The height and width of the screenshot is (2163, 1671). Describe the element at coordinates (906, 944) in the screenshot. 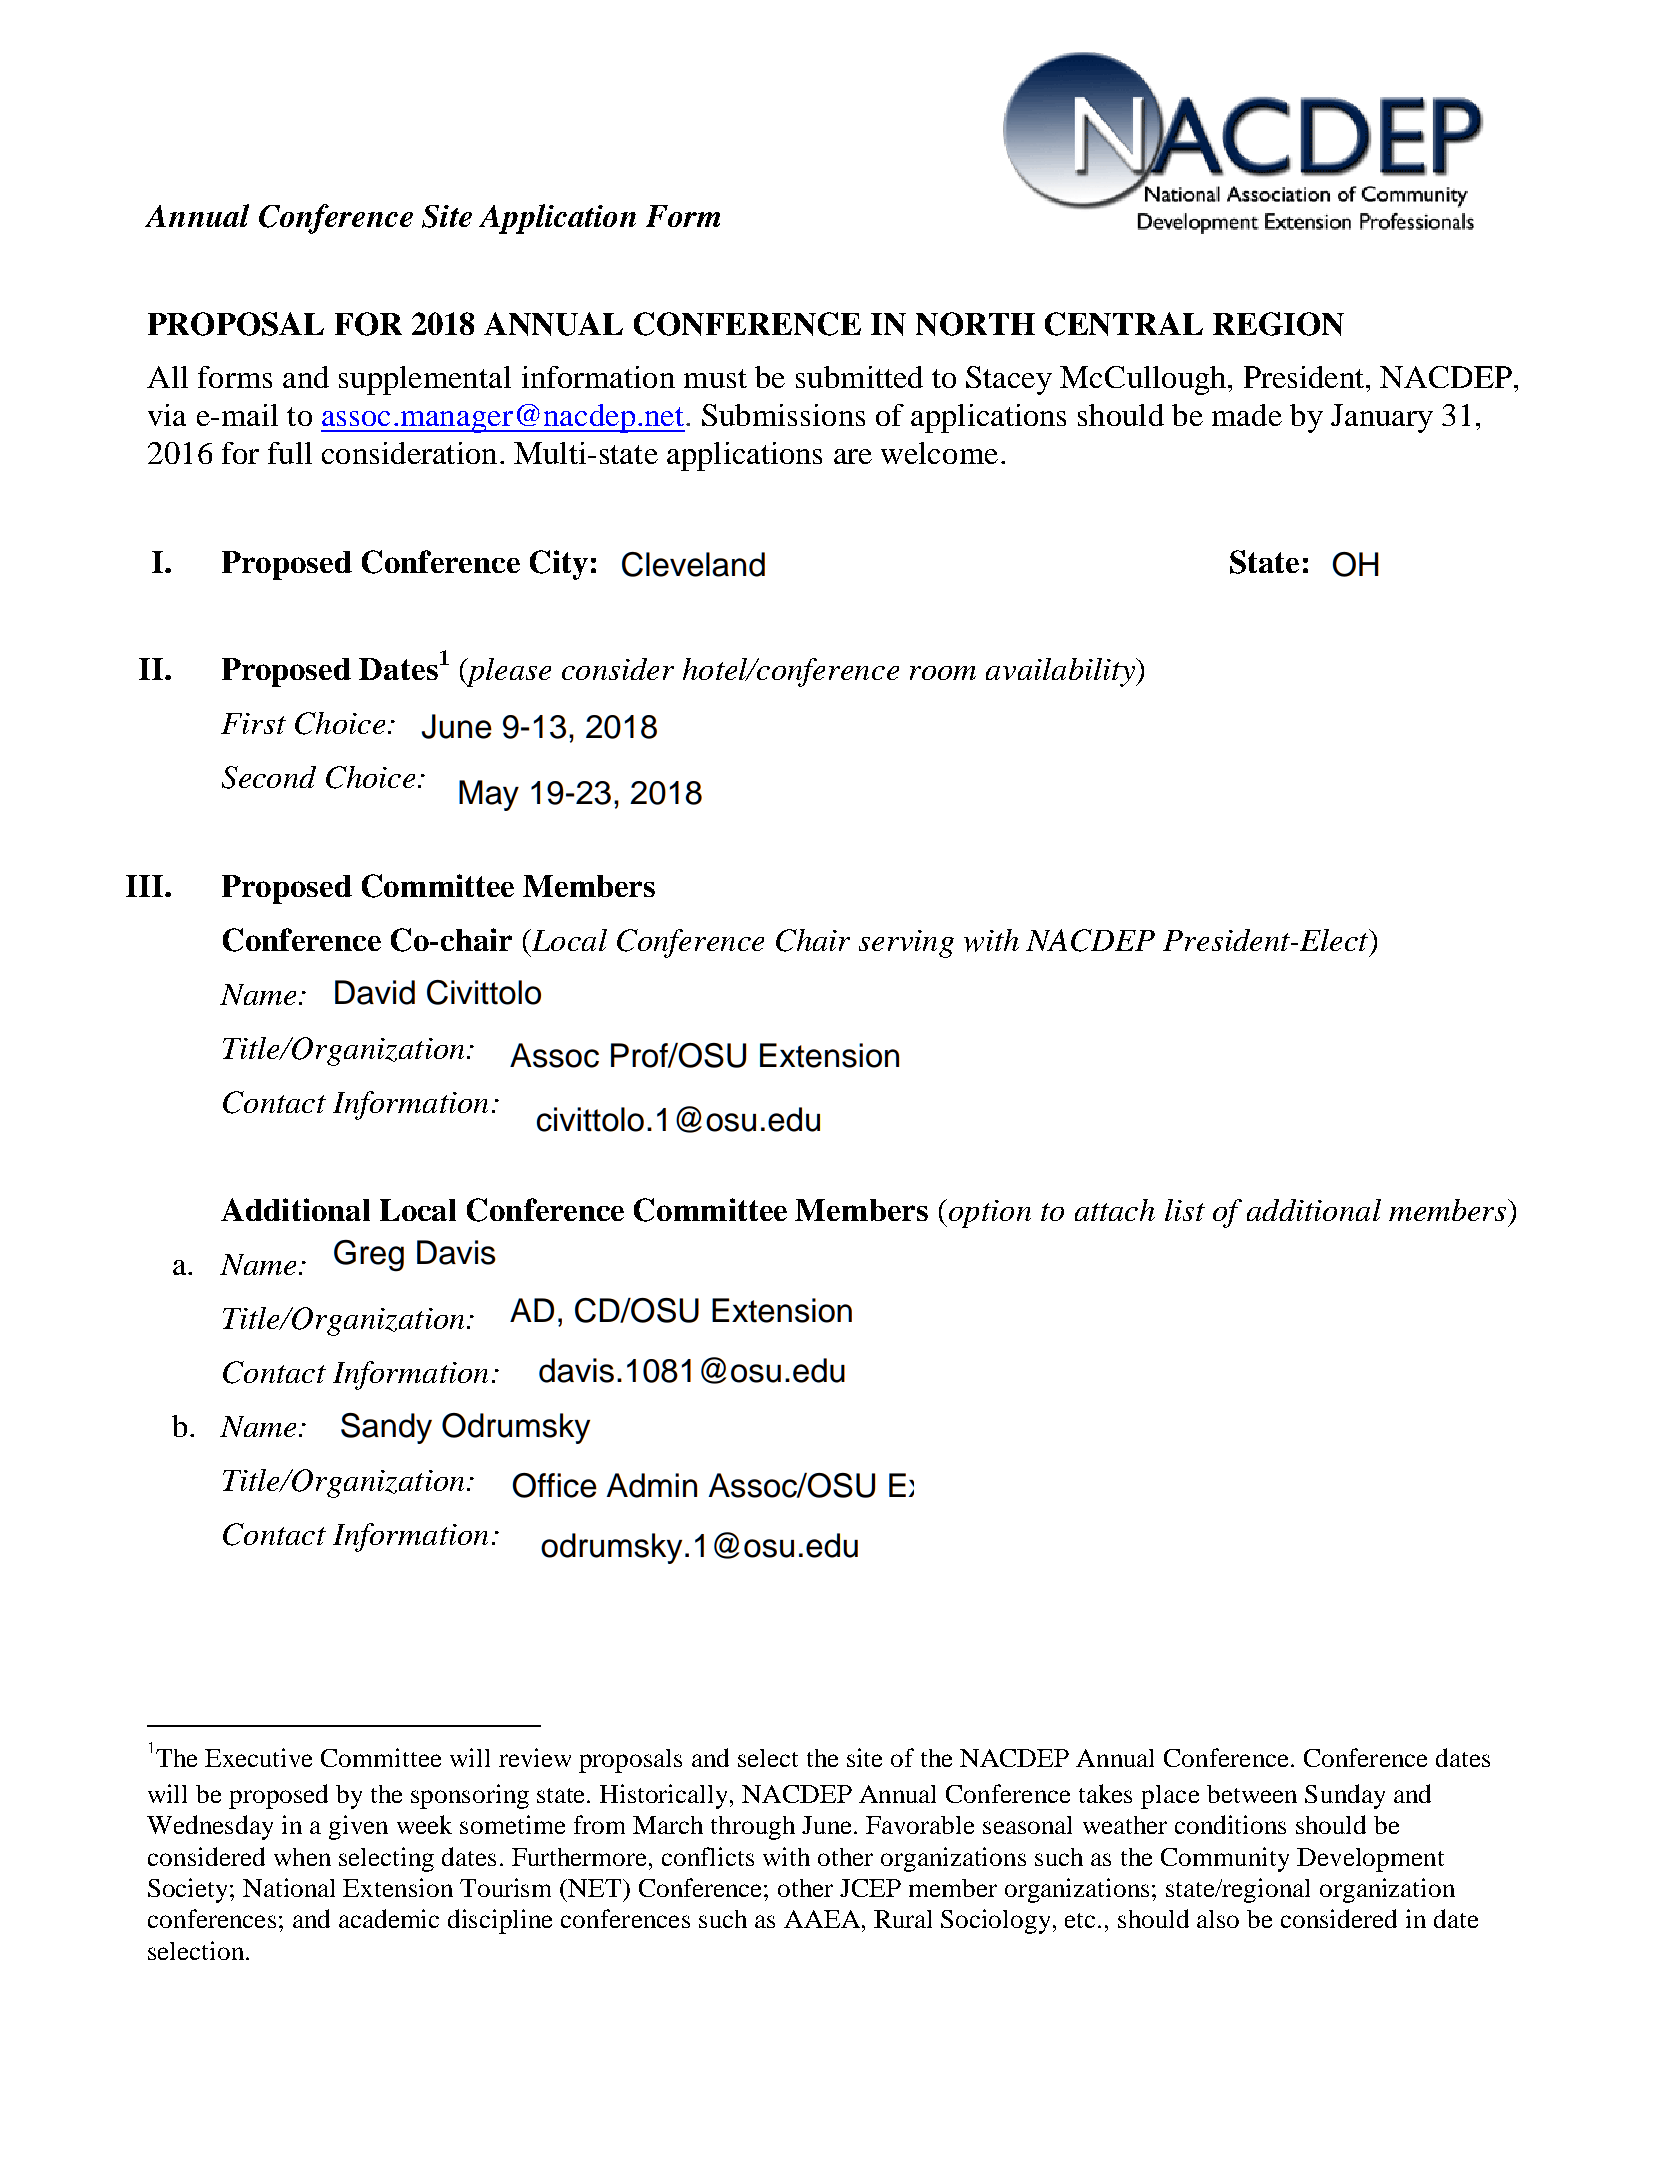

I see `serving` at that location.
